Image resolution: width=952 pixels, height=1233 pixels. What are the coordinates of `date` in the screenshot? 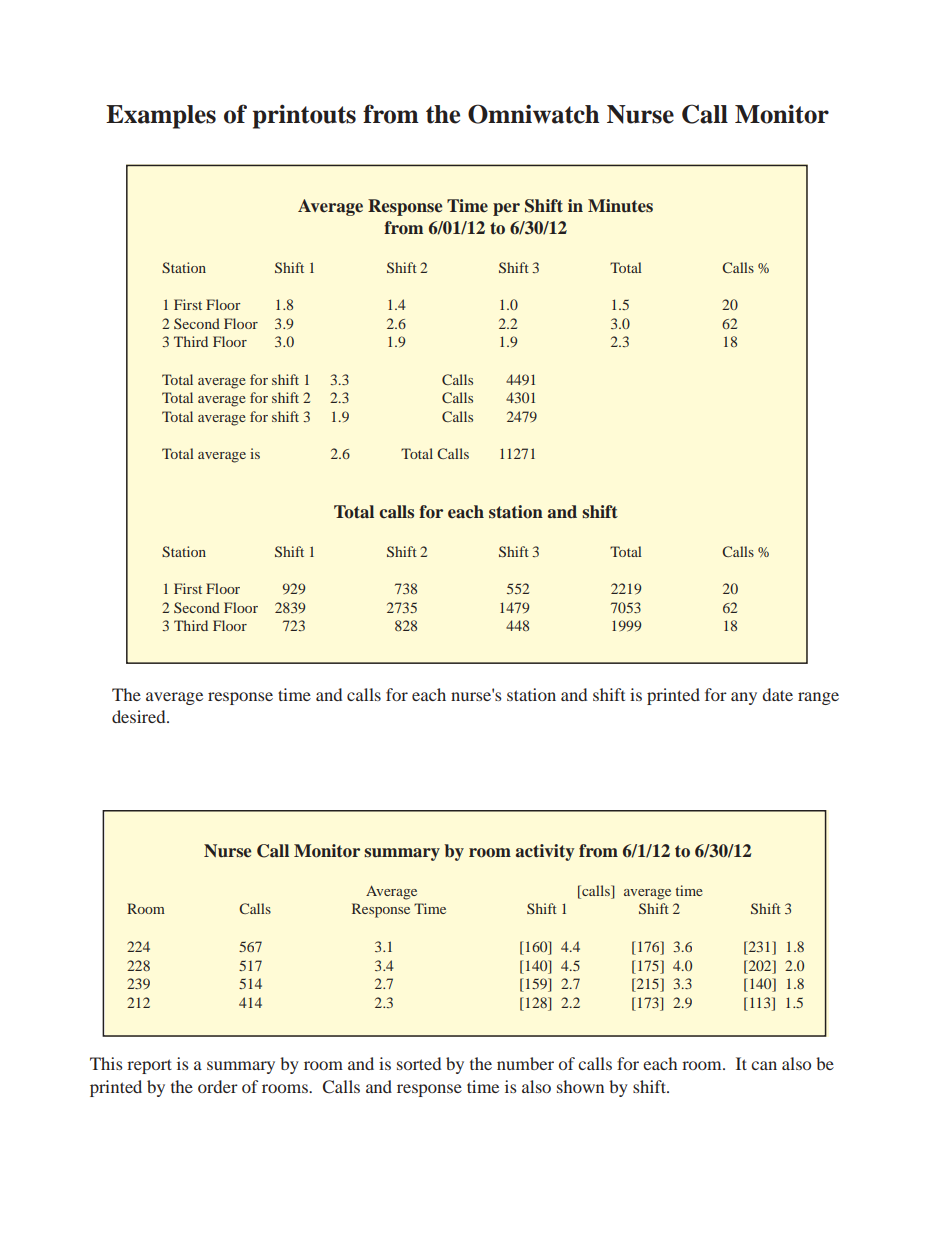 It's located at (777, 694).
